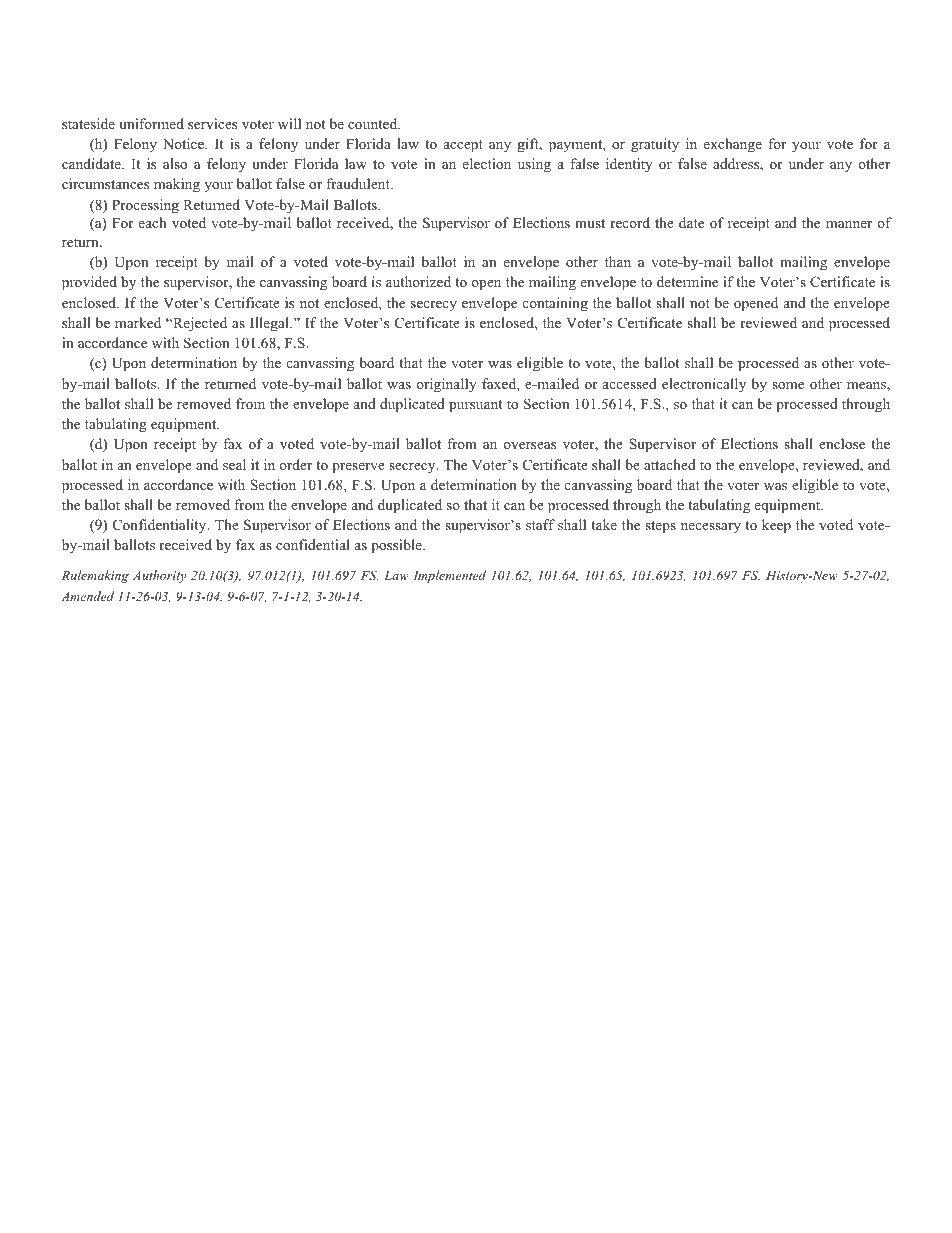 This screenshot has height=1233, width=952. Describe the element at coordinates (733, 145) in the screenshot. I see `exchange` at that location.
